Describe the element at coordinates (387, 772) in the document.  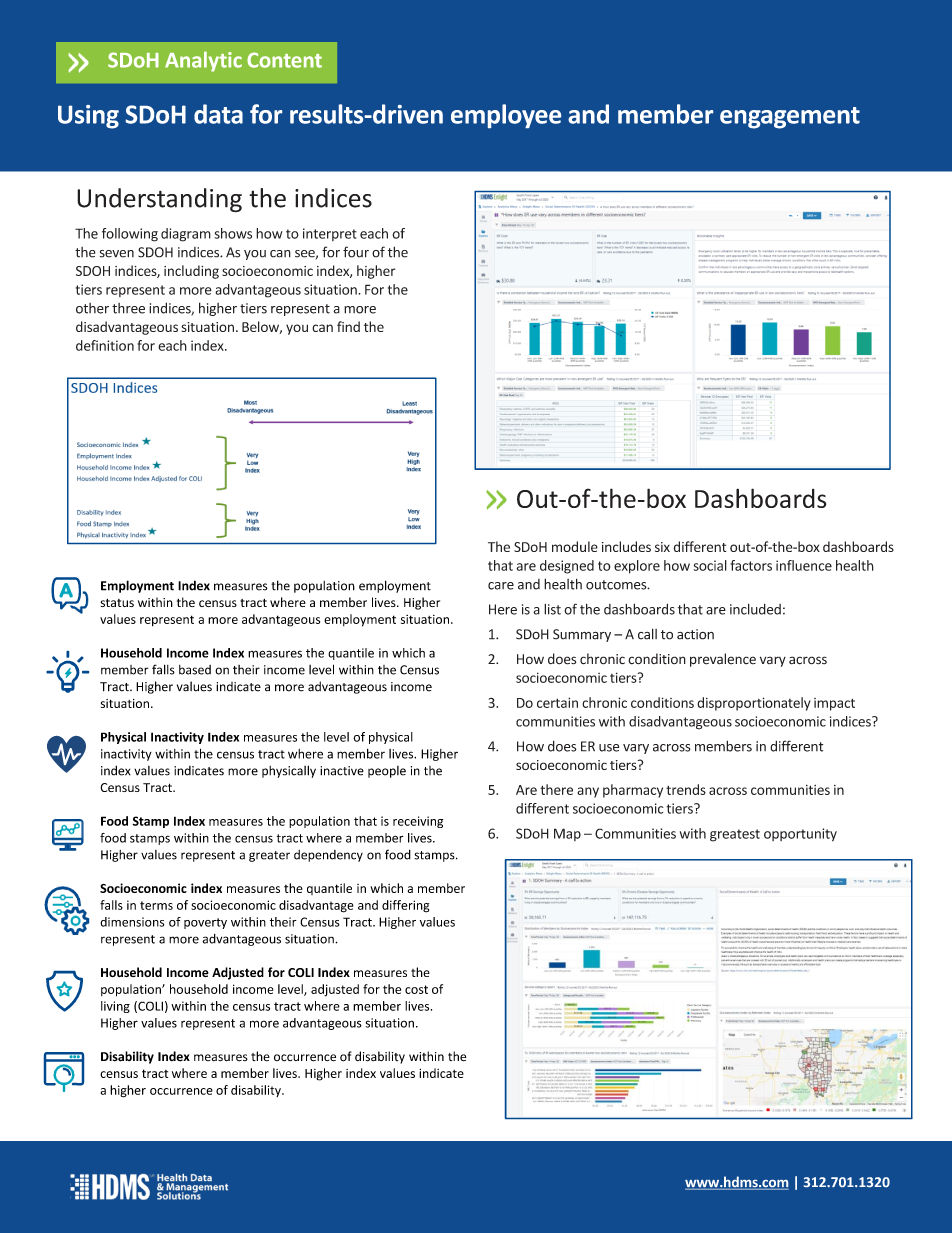
I see `people` at that location.
